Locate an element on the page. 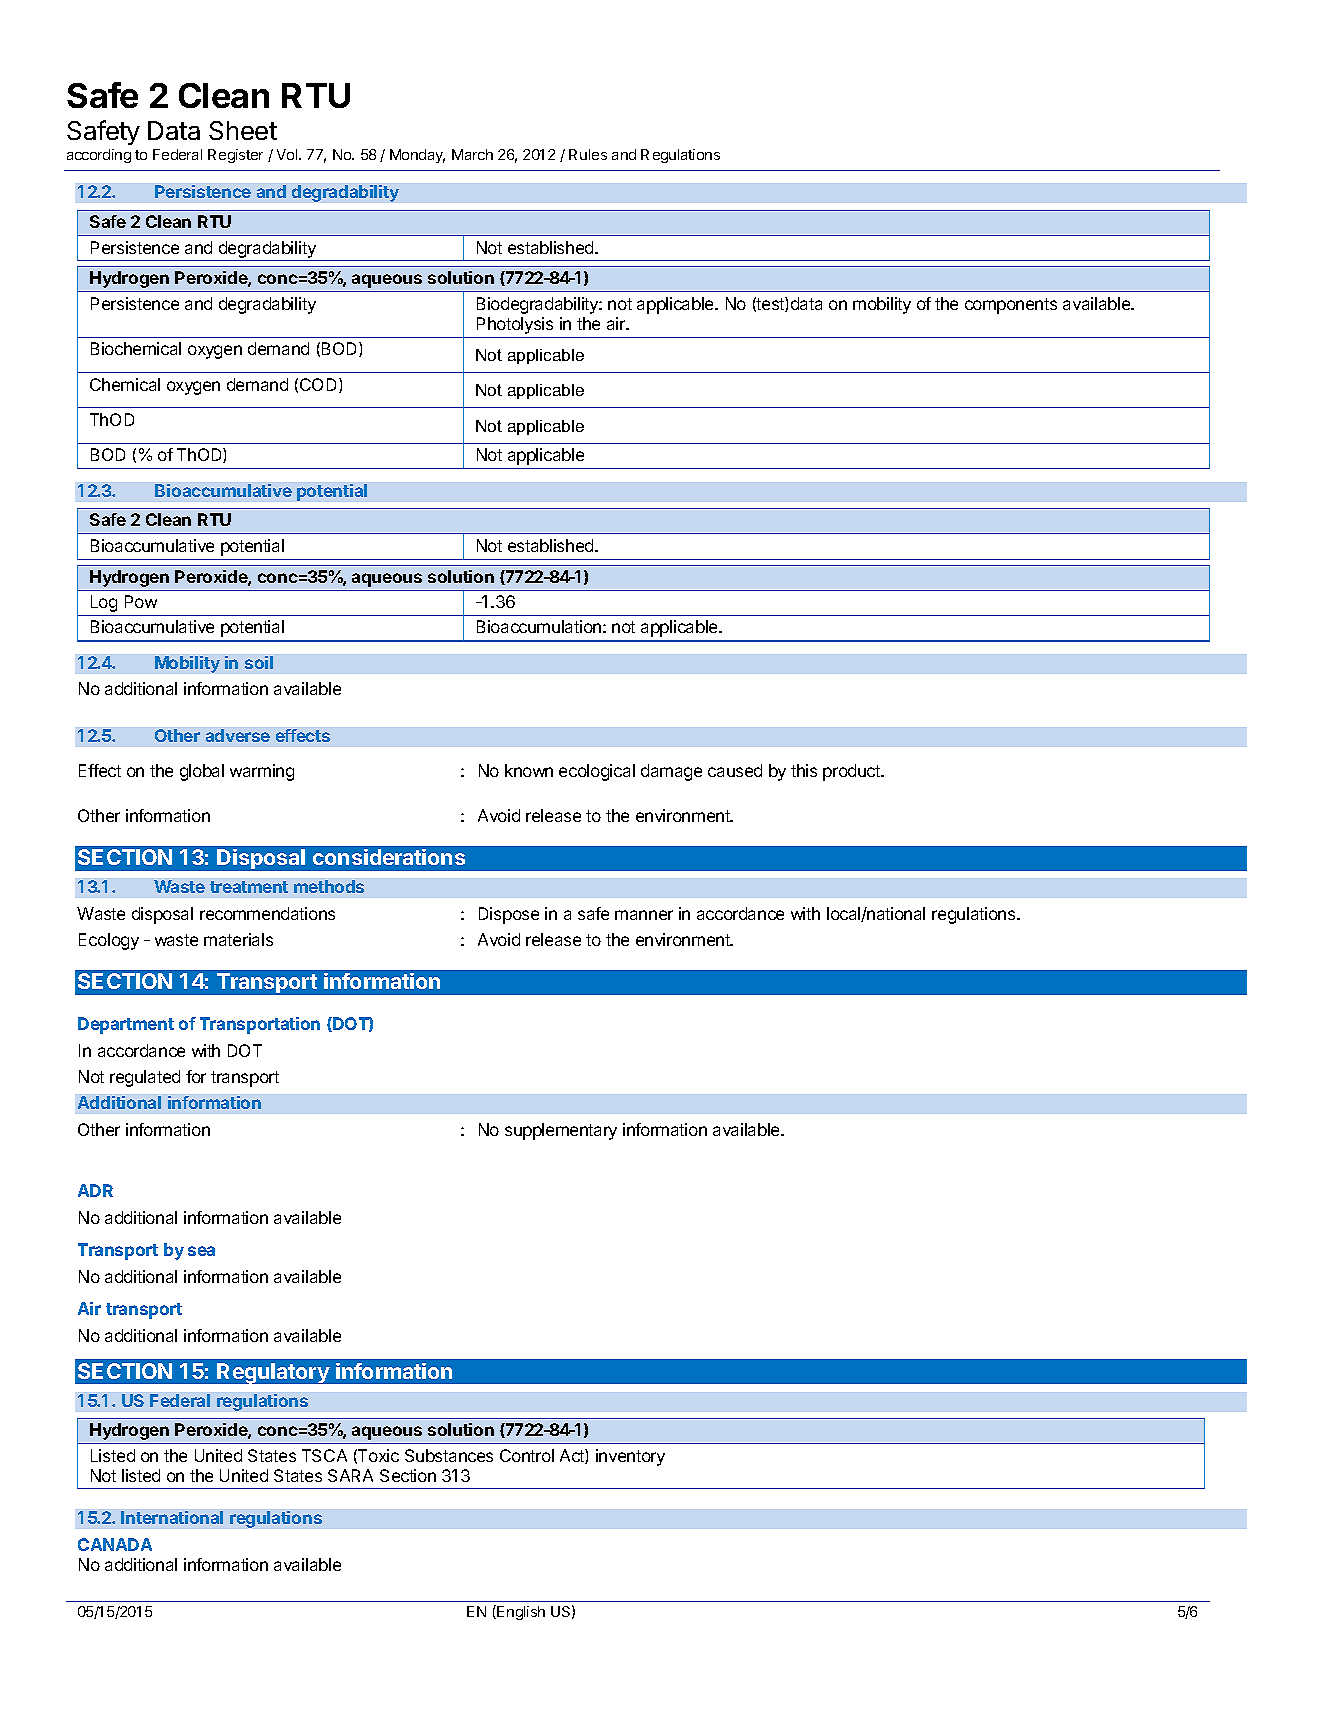 The image size is (1321, 1709). CANADA is located at coordinates (115, 1544).
